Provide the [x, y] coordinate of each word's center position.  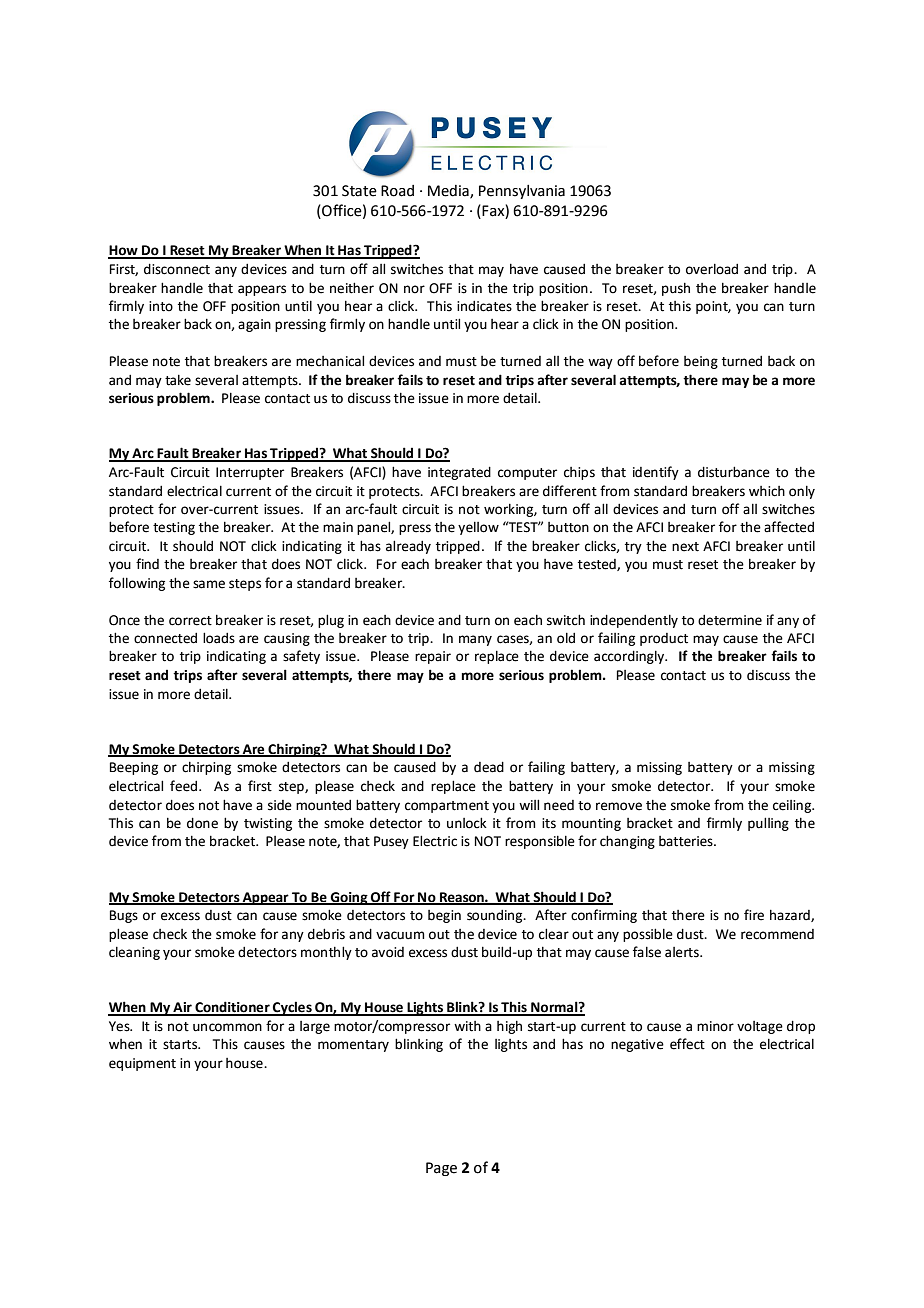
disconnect [177, 269]
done [202, 823]
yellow [478, 528]
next [685, 547]
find [147, 563]
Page [441, 1169]
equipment [142, 1064]
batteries [687, 841]
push [676, 289]
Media [449, 191]
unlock [467, 823]
